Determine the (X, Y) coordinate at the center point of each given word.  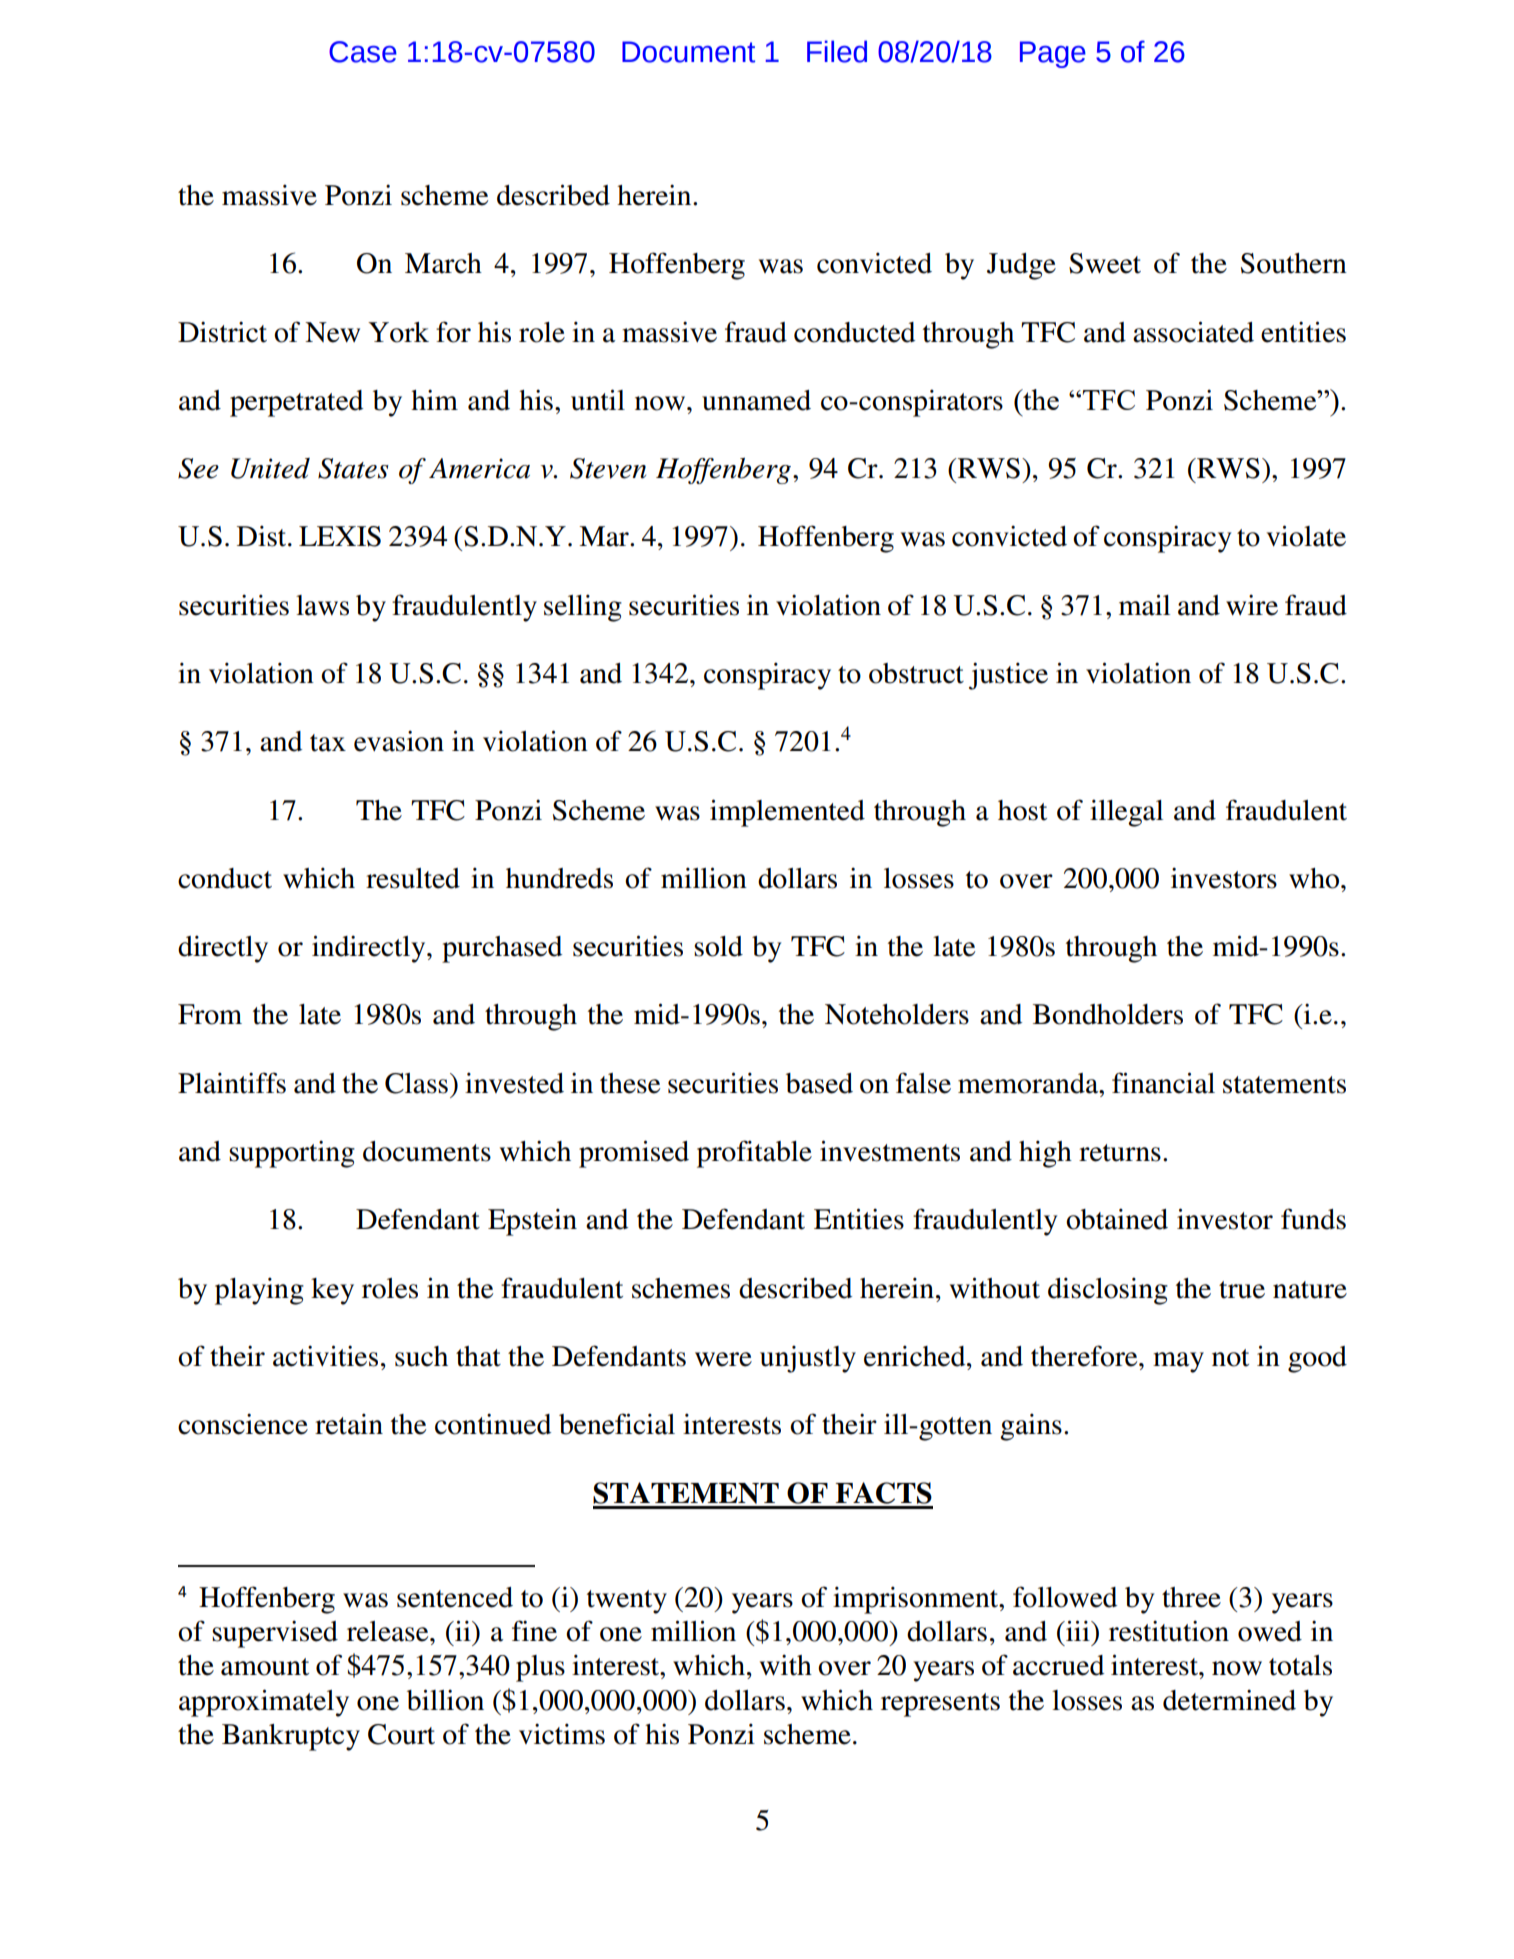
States (353, 468)
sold (718, 946)
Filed (837, 51)
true (1242, 1290)
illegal (1126, 813)
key (332, 1291)
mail (1144, 605)
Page (1053, 54)
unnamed (756, 400)
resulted (413, 878)
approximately (264, 1703)
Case (363, 52)
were (723, 1359)
